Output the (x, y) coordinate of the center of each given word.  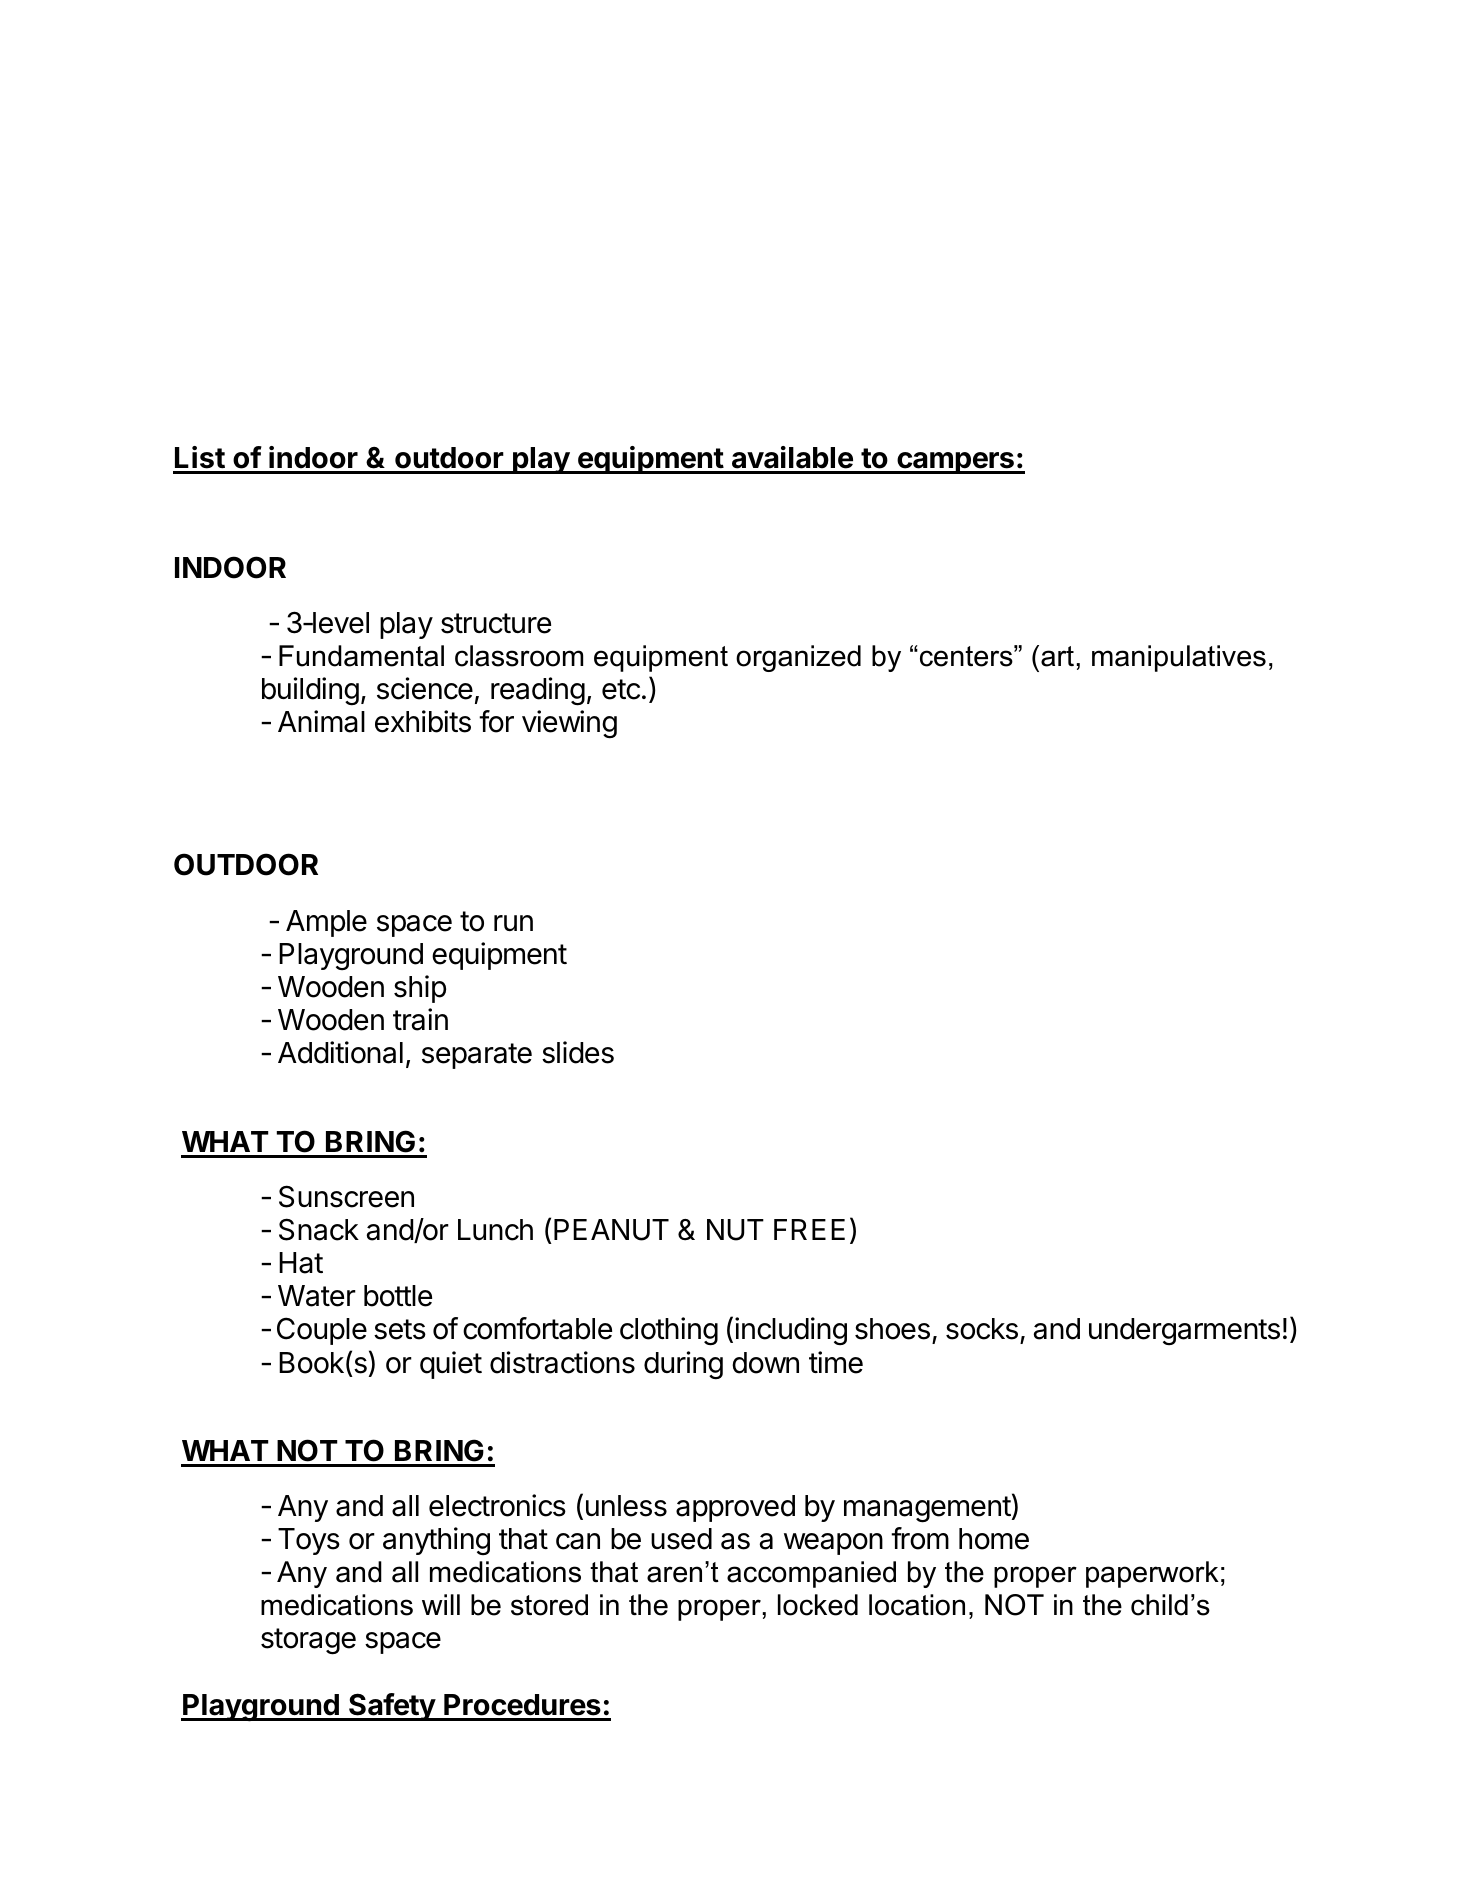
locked (818, 1605)
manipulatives (1179, 658)
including (791, 1331)
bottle (398, 1296)
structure (496, 623)
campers (955, 463)
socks (982, 1329)
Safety (392, 1707)
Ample (326, 923)
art (1057, 656)
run (513, 923)
